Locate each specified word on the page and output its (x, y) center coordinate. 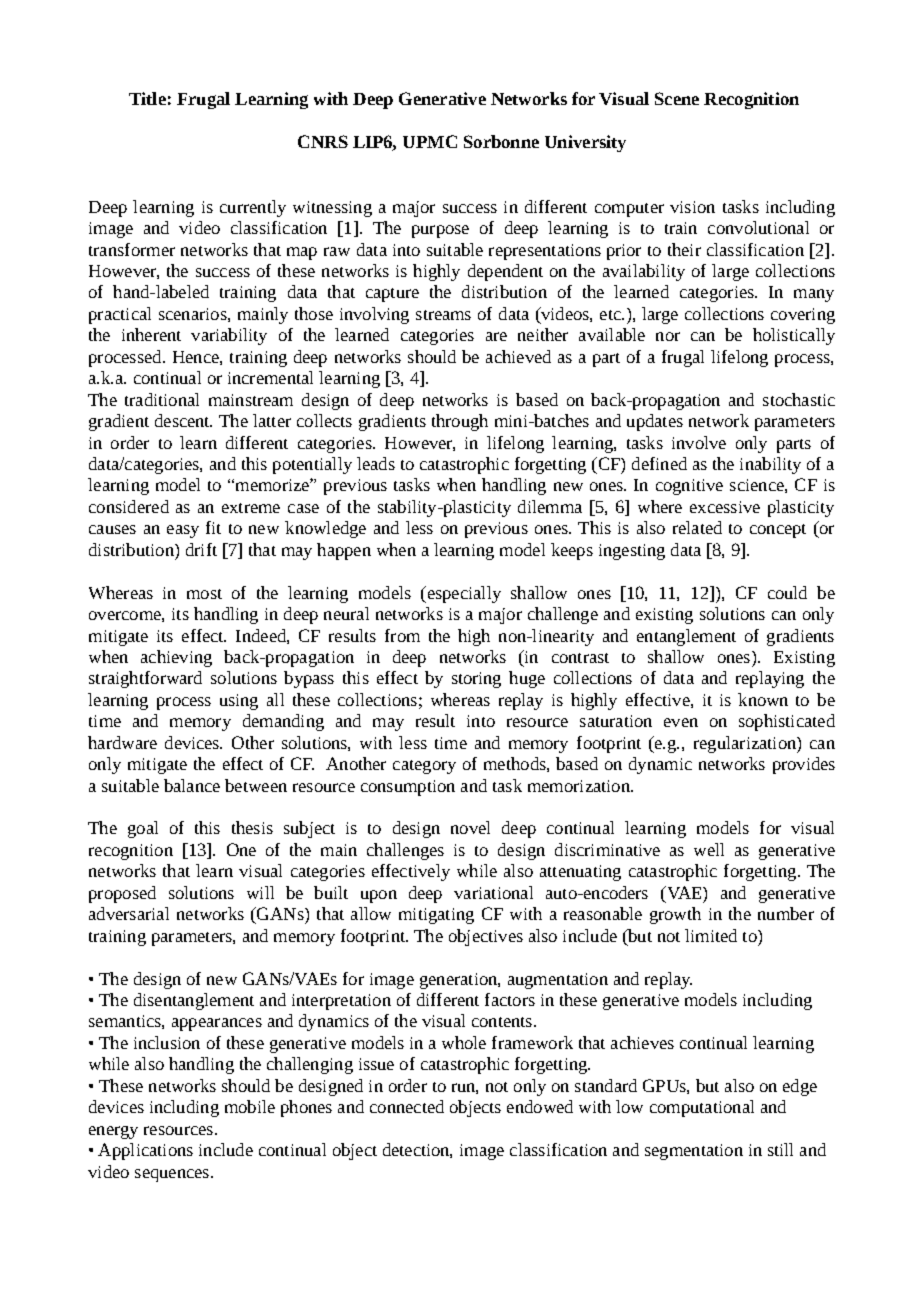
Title (147, 98)
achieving (176, 658)
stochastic (799, 399)
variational (493, 892)
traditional (162, 399)
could (787, 592)
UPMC (430, 141)
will (260, 892)
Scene (677, 98)
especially (463, 594)
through (460, 422)
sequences (172, 1175)
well (709, 849)
